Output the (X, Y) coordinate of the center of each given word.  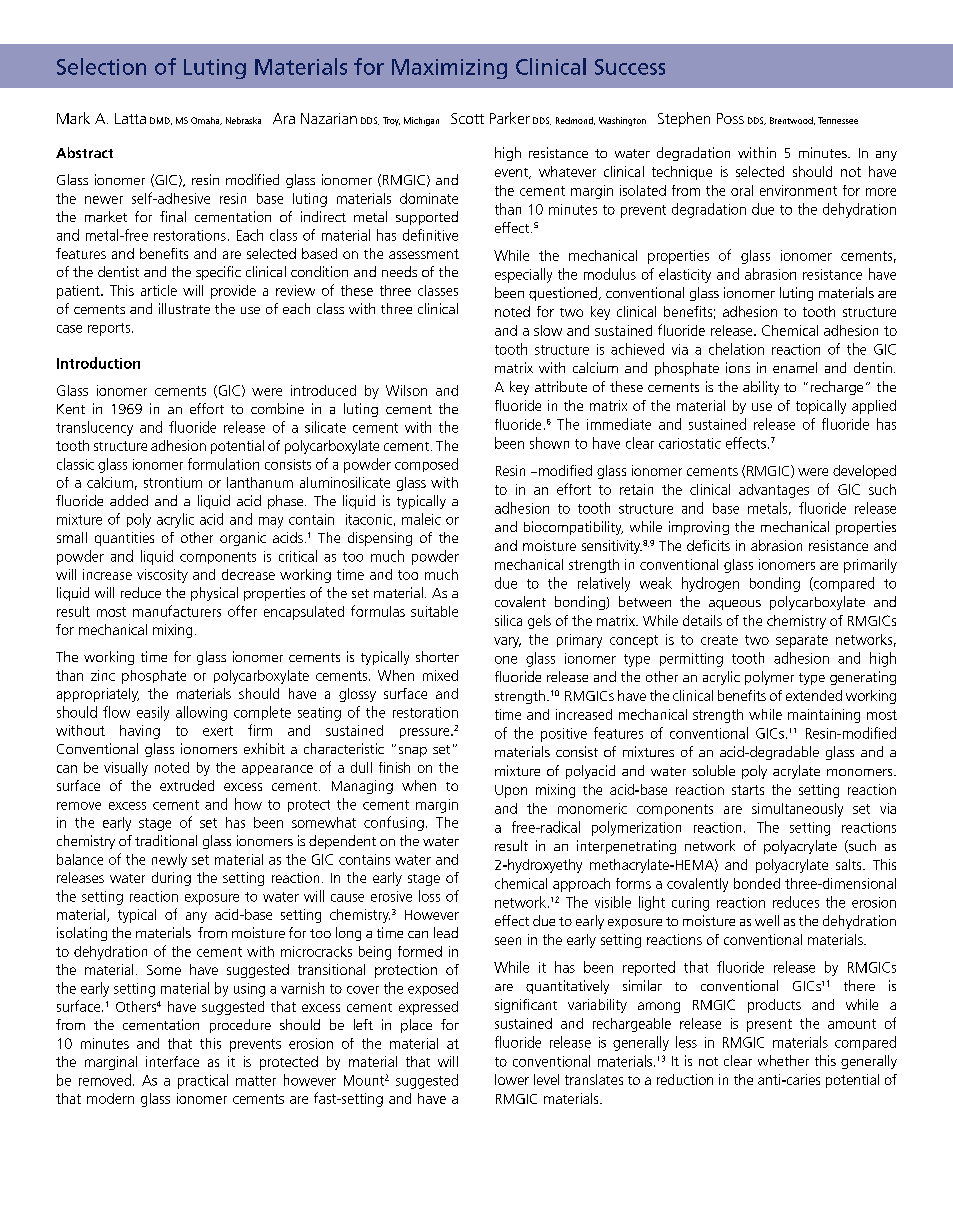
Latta (130, 118)
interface (172, 1061)
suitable (434, 611)
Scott (467, 118)
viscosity (162, 576)
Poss (730, 118)
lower (512, 1079)
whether (783, 1060)
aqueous (735, 605)
